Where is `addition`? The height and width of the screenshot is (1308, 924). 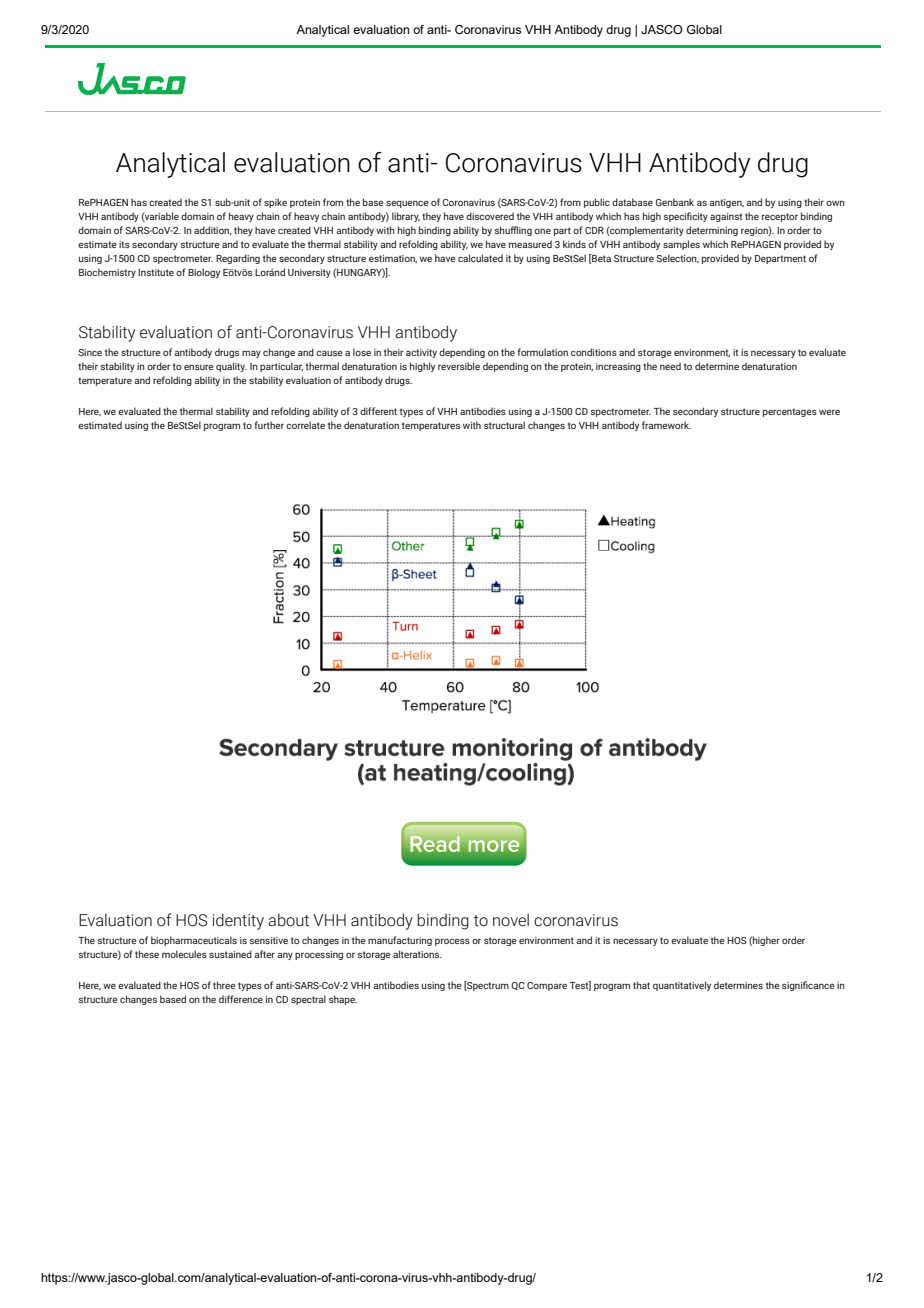 addition is located at coordinates (213, 230).
